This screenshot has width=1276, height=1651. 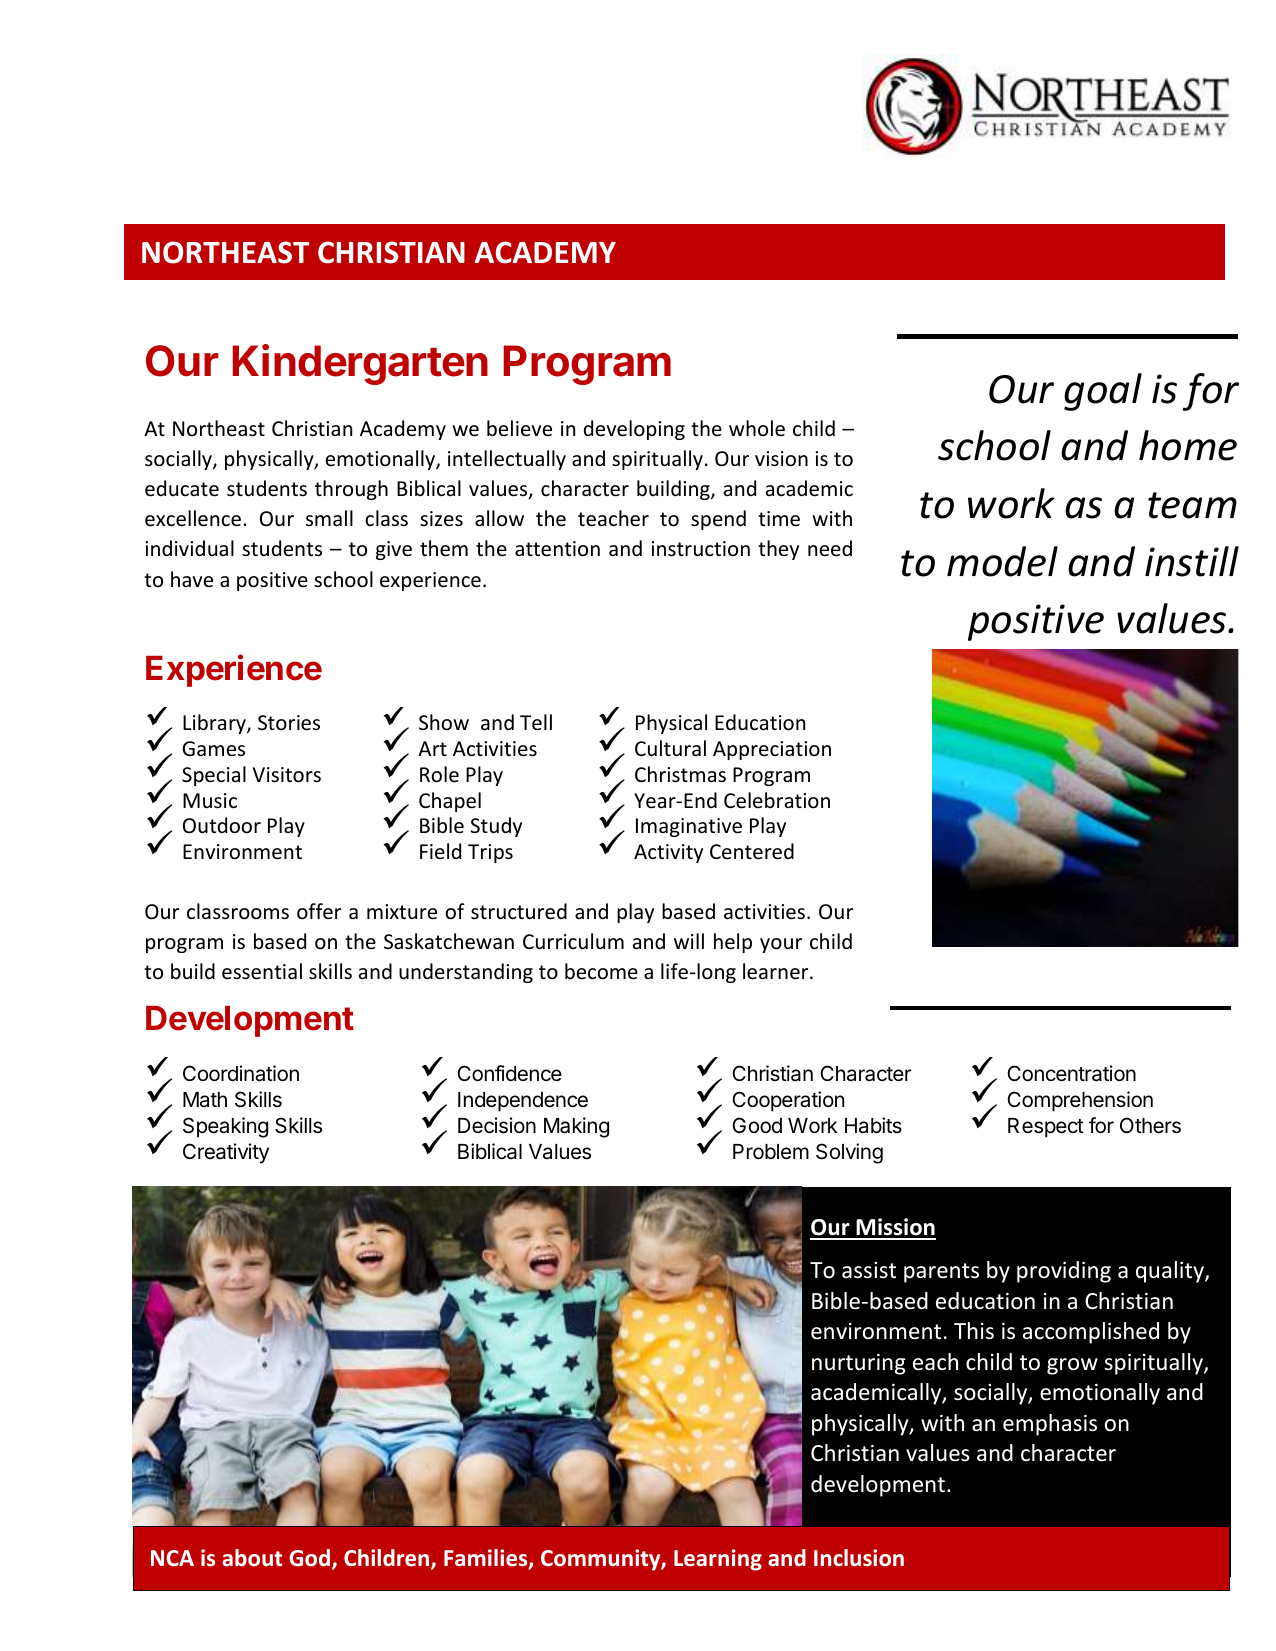 I want to click on God, so click(x=309, y=1557).
